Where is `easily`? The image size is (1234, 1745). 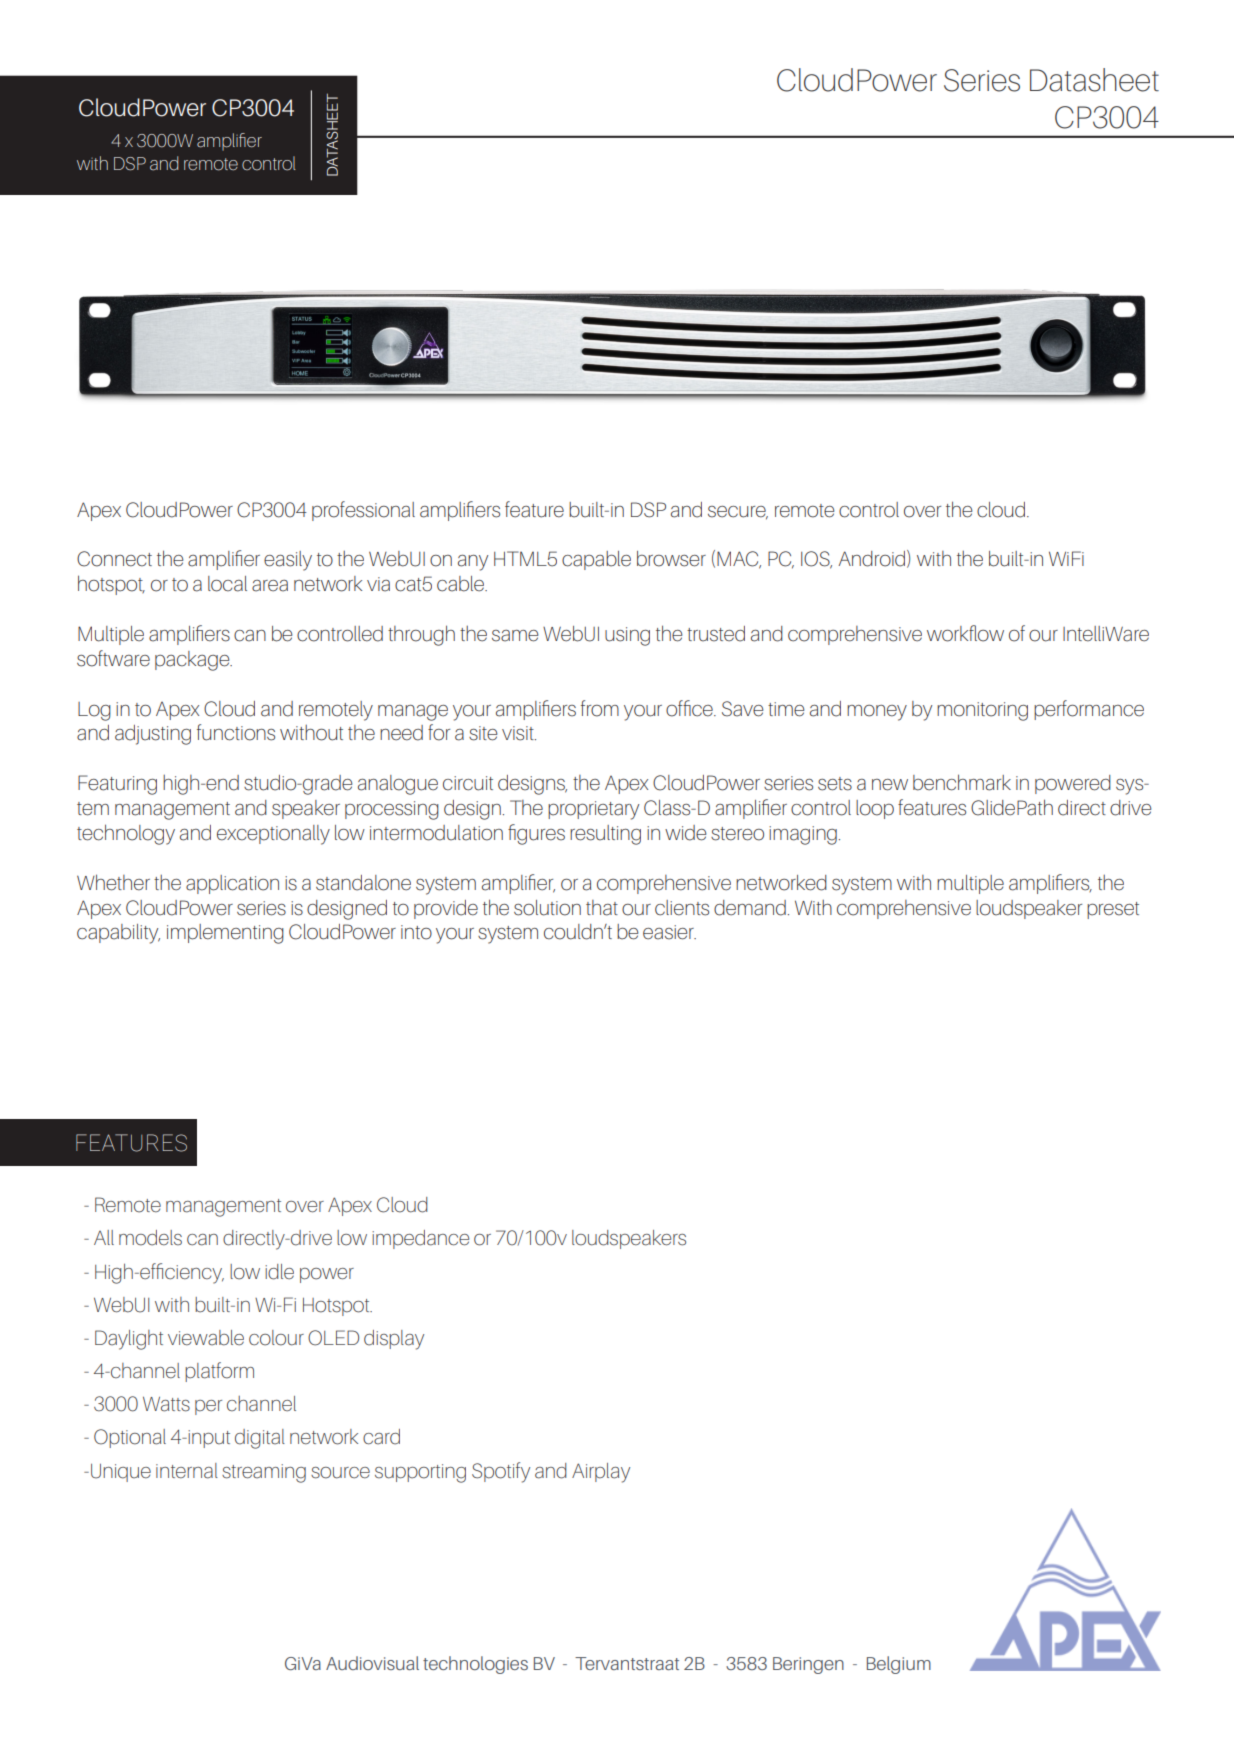 easily is located at coordinates (288, 561).
